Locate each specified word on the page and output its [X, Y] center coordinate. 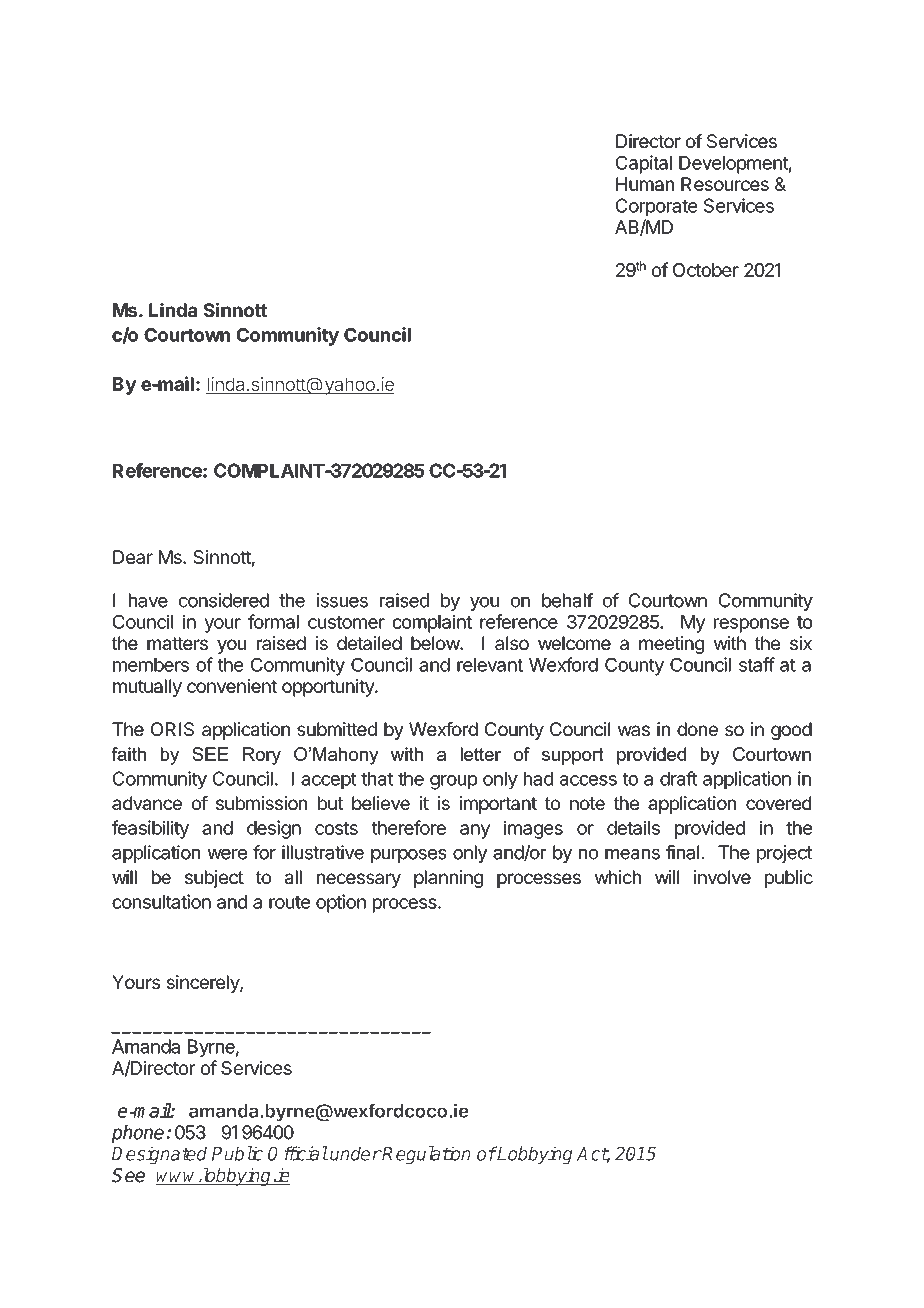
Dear [133, 557]
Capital [644, 164]
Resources [725, 184]
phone [138, 1134]
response [751, 625]
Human [645, 184]
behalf [567, 600]
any [475, 831]
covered [778, 803]
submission [261, 803]
